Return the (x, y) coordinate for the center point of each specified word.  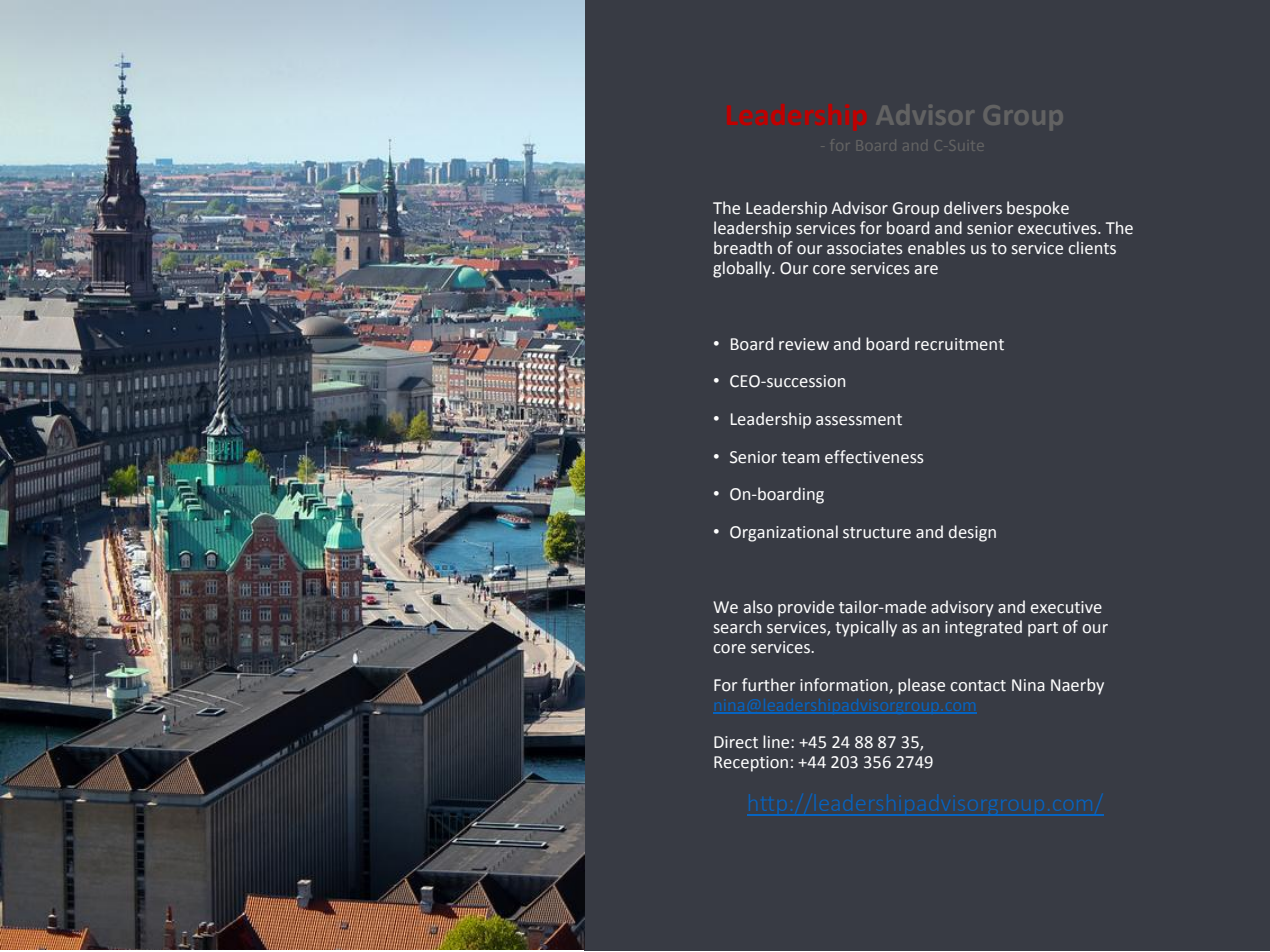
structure (877, 533)
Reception (751, 764)
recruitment (959, 344)
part (1043, 629)
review (804, 344)
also (758, 607)
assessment (859, 420)
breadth (743, 248)
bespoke (1038, 209)
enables (937, 248)
